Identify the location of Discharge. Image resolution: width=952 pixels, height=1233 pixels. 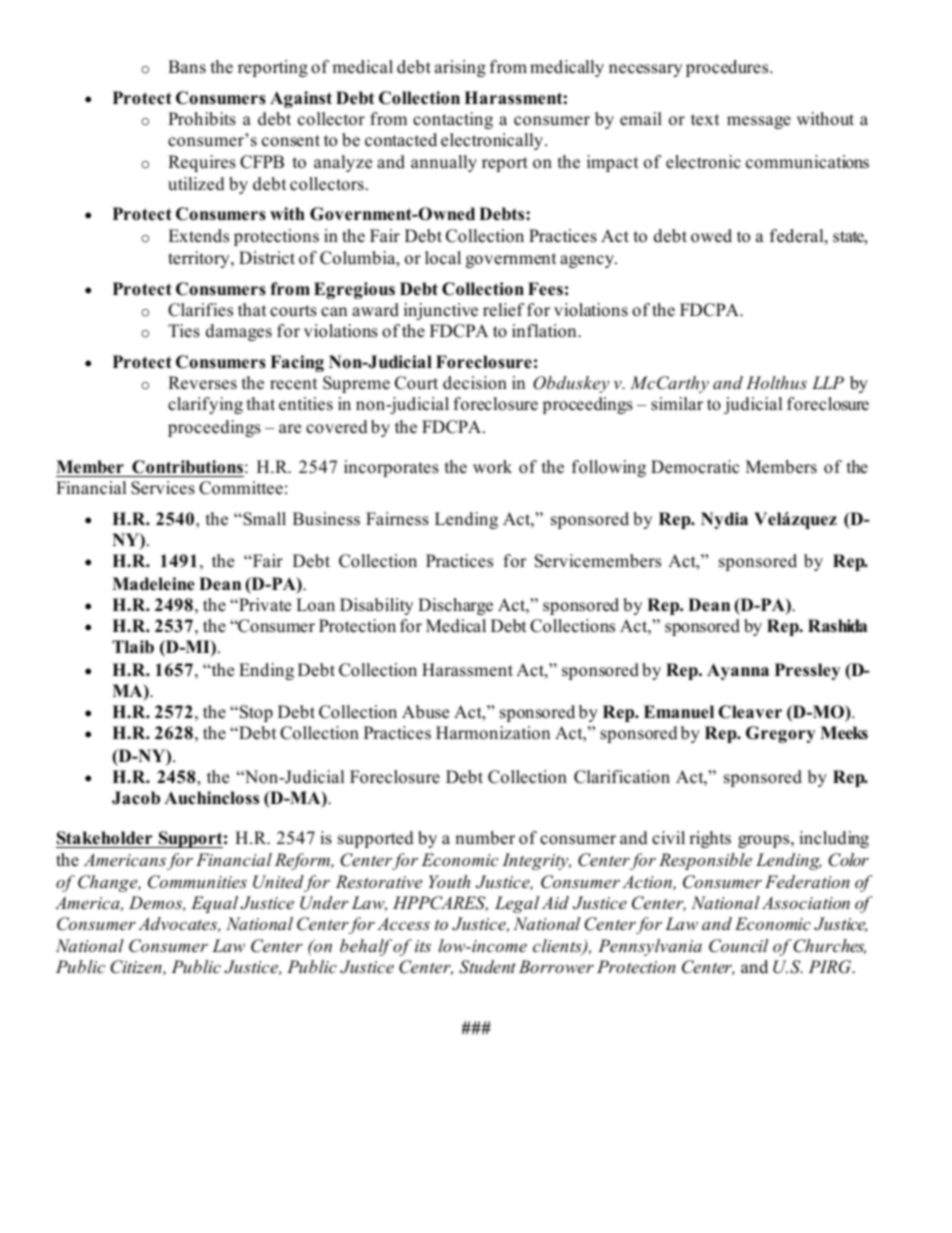
(455, 606).
